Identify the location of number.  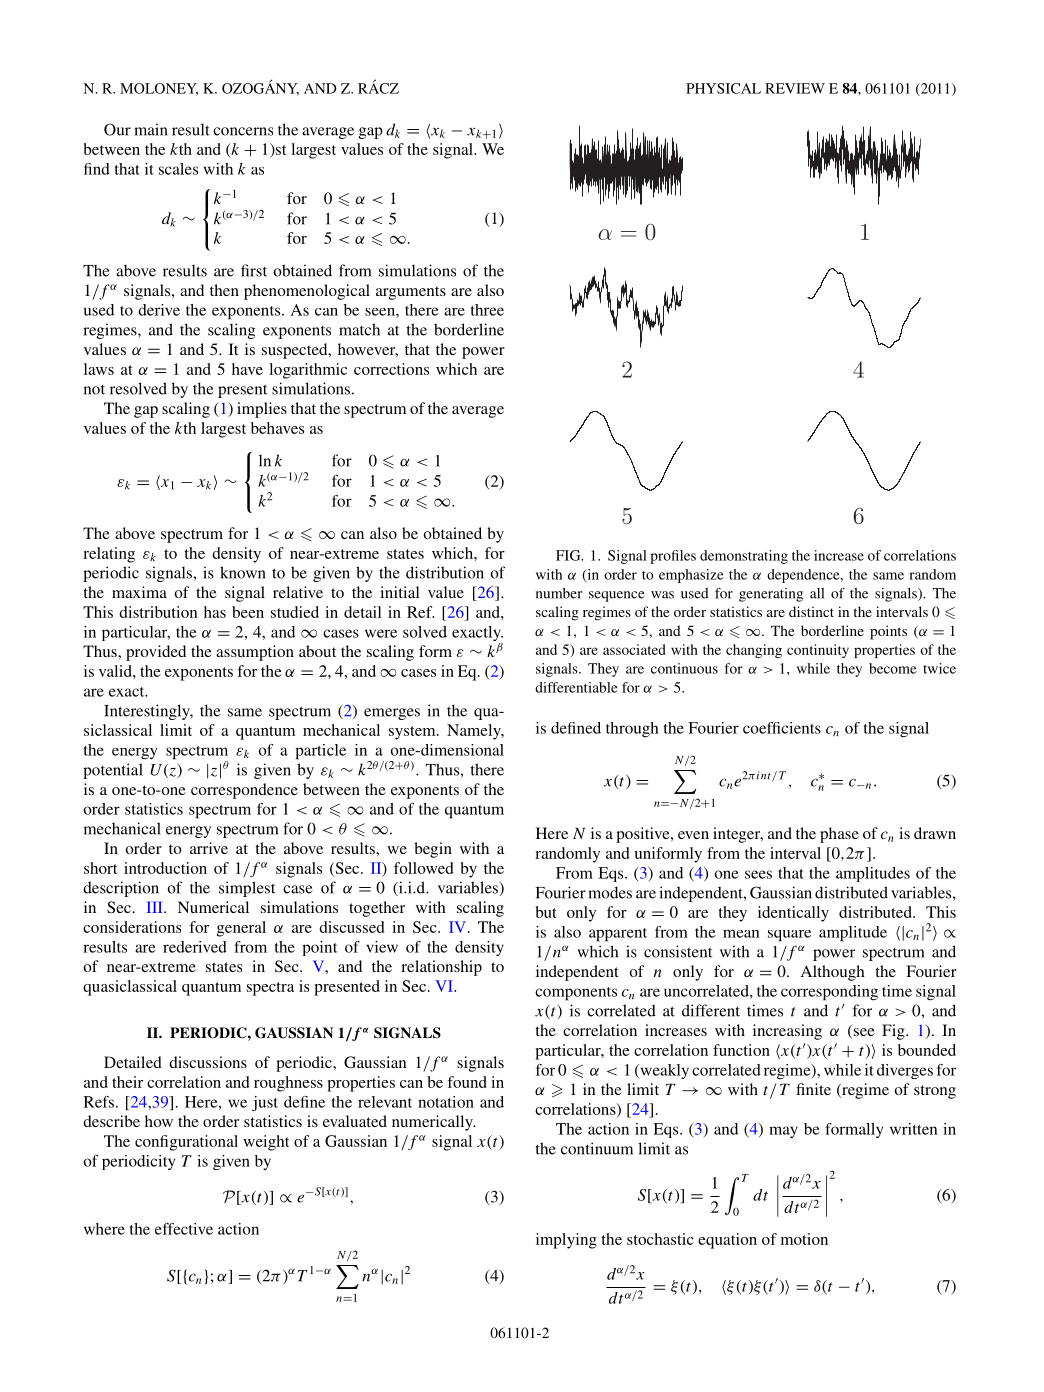
(559, 593).
